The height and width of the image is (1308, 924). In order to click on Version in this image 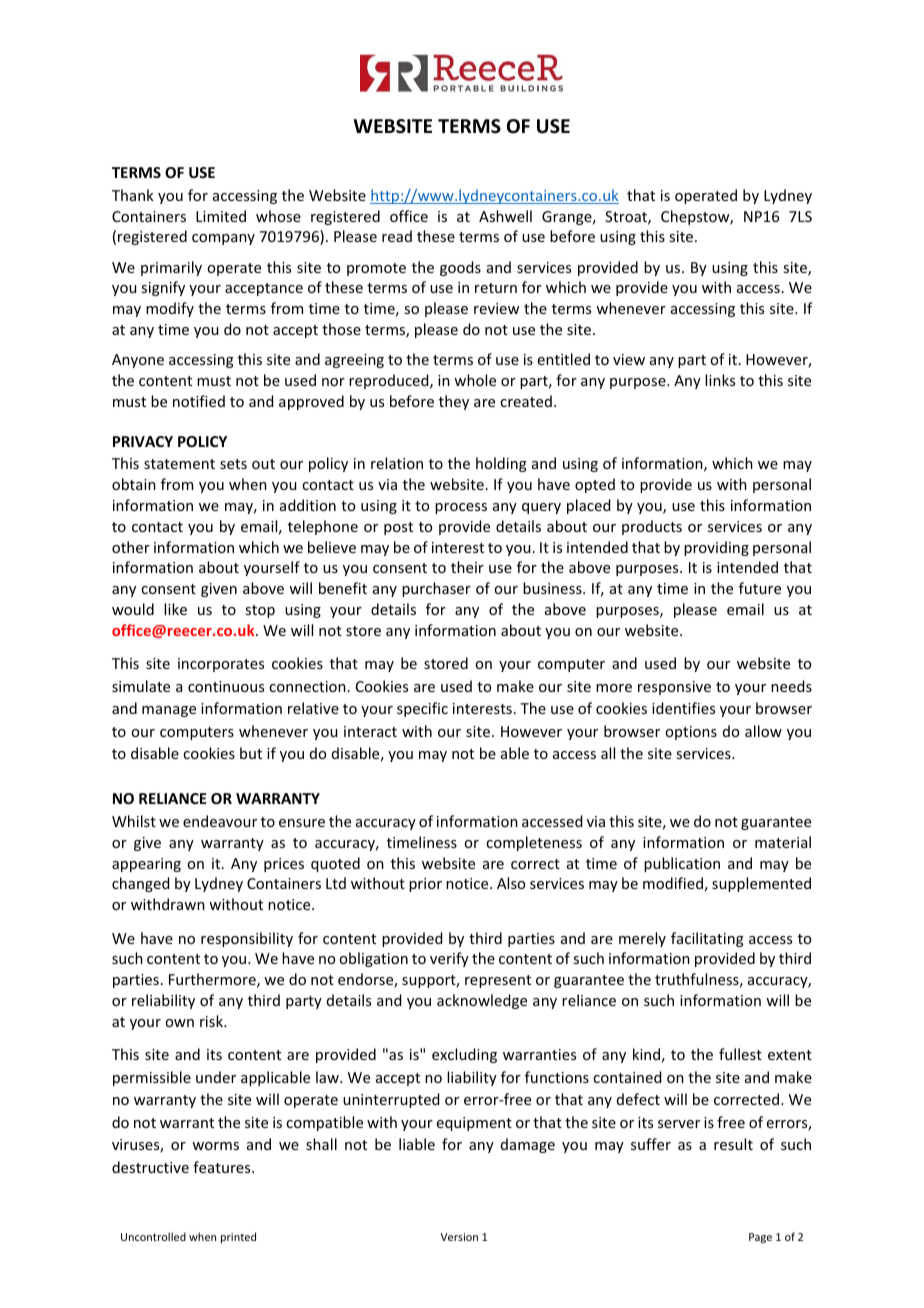, I will do `click(459, 1237)`.
